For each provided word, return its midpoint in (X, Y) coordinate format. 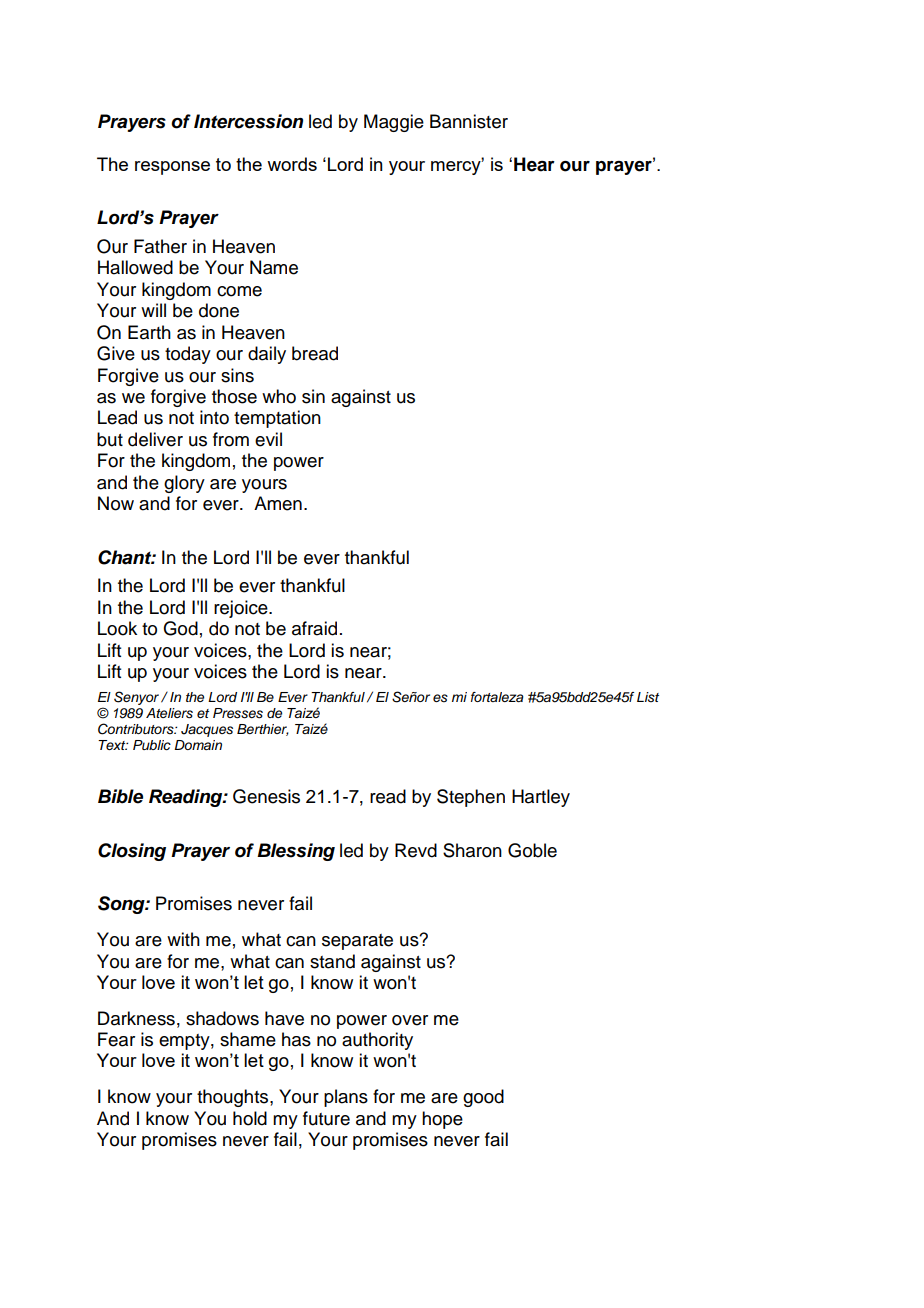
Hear (534, 164)
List (648, 697)
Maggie (394, 123)
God (180, 628)
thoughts (234, 1098)
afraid (314, 628)
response (172, 168)
